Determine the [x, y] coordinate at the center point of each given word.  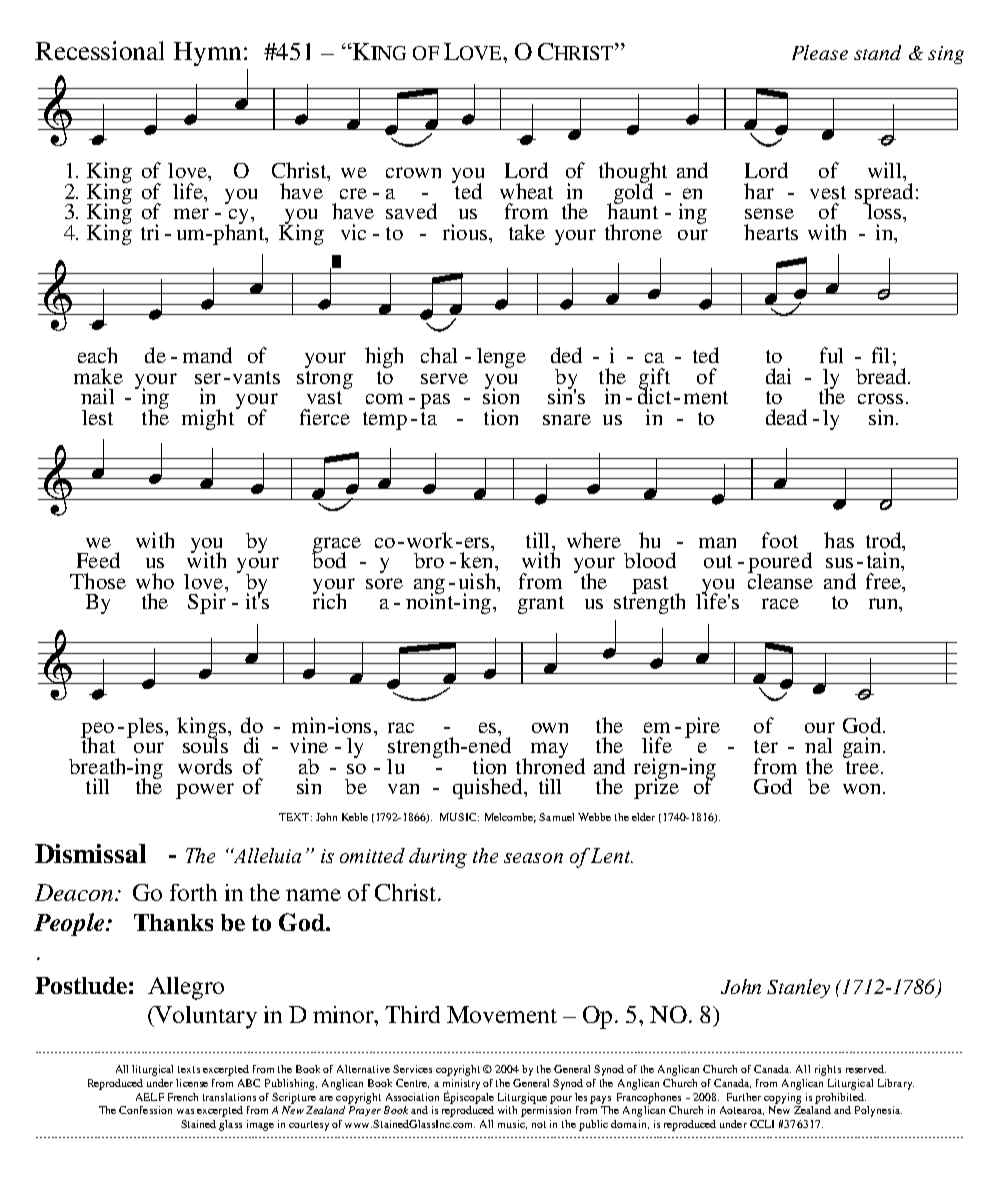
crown [413, 172]
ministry [461, 1085]
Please [820, 52]
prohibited [840, 1098]
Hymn [207, 54]
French [183, 1097]
